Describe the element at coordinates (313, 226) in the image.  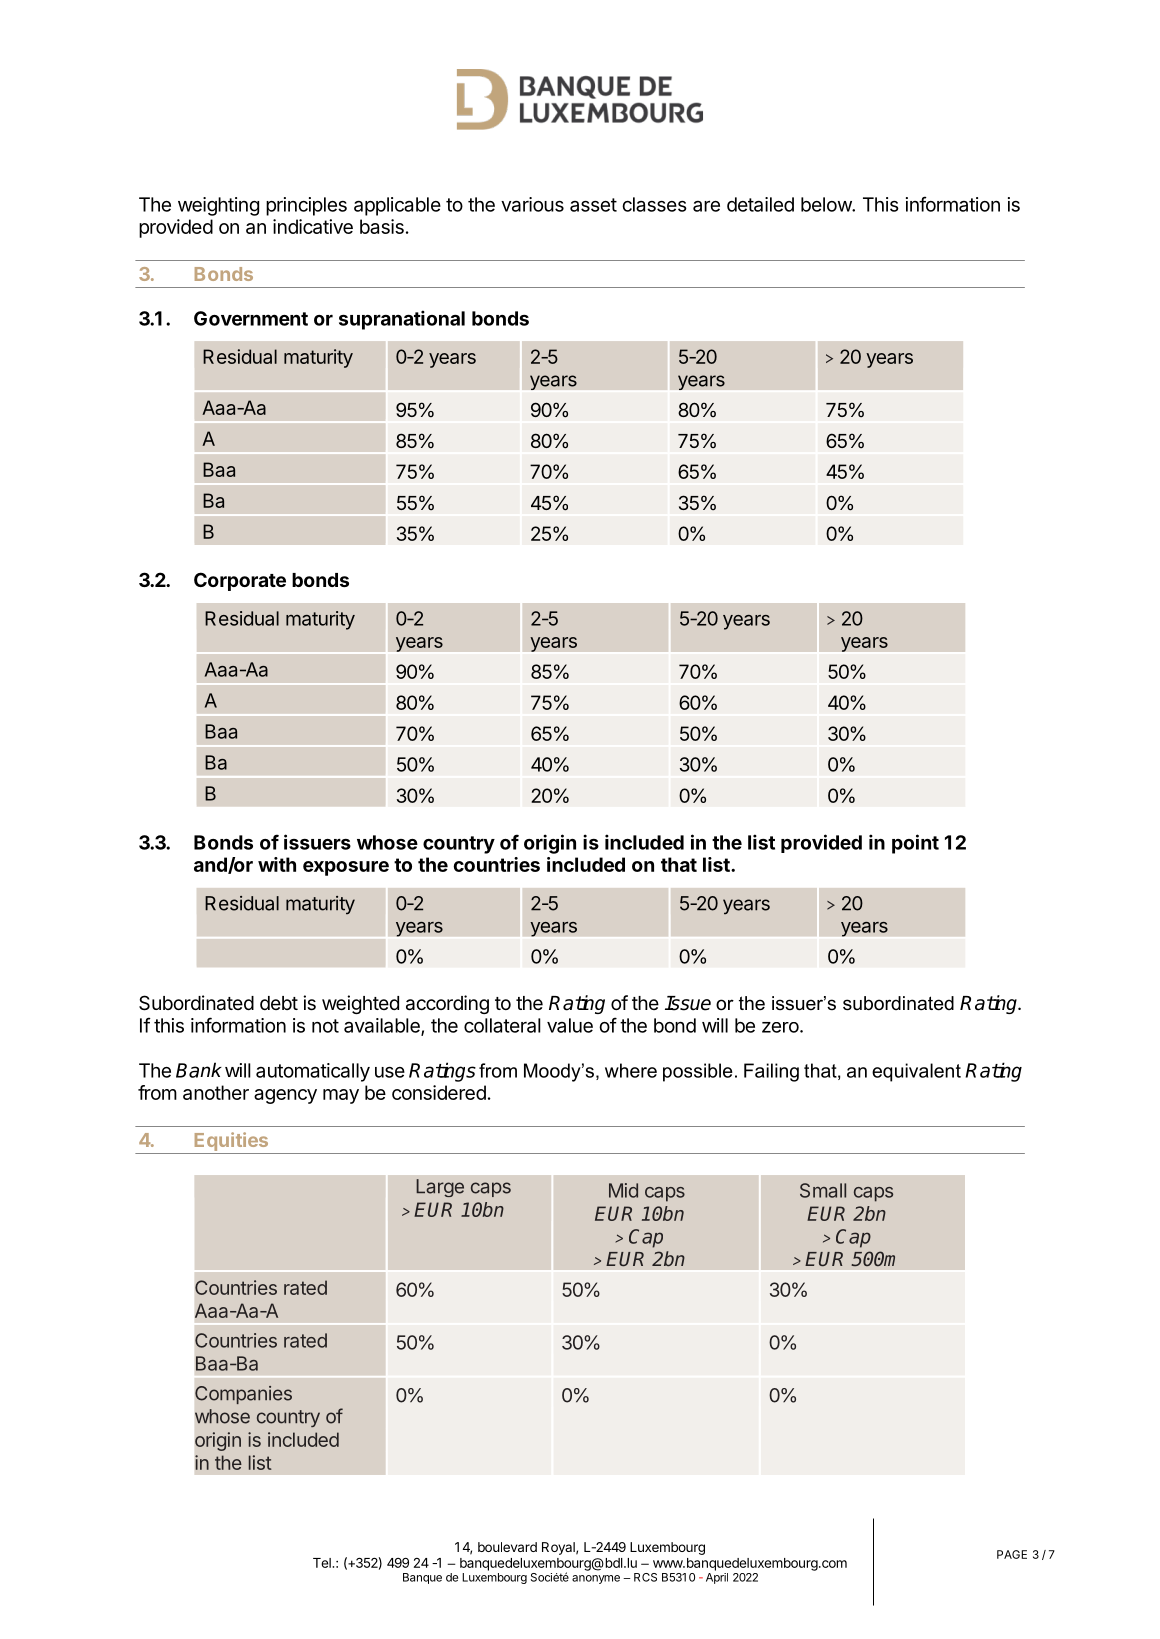
I see `indicative` at that location.
